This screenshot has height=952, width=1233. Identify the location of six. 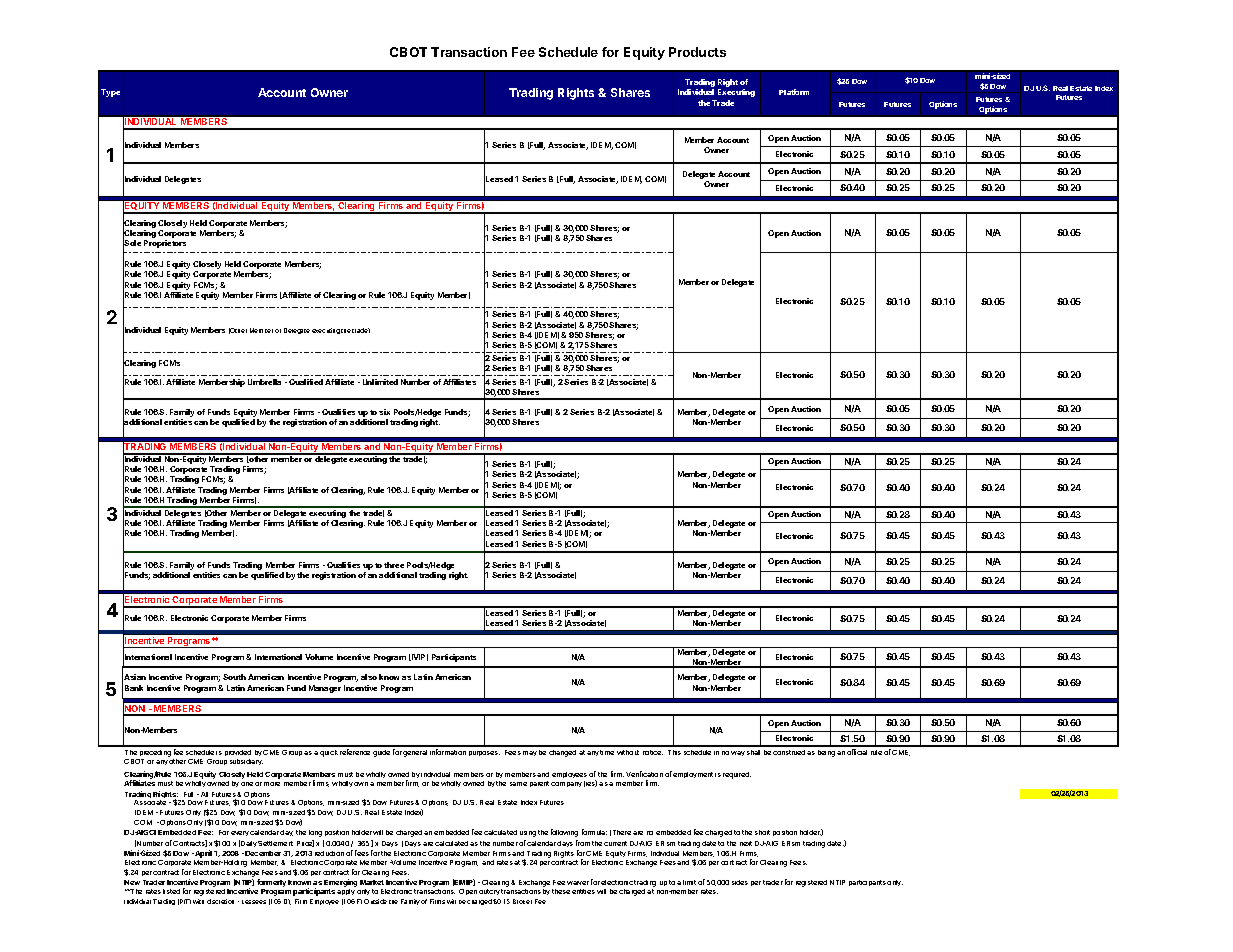
(384, 412).
